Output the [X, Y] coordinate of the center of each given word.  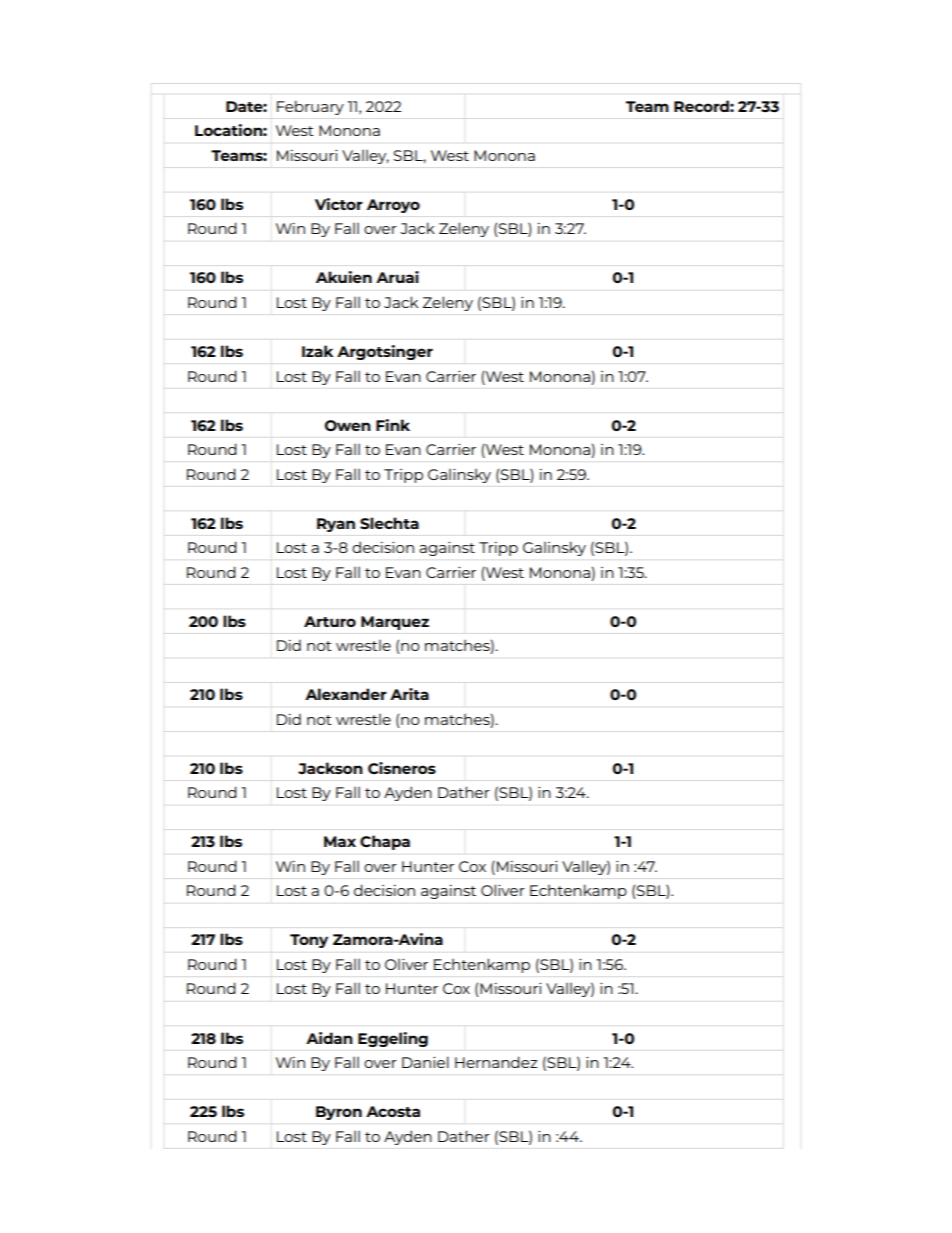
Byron [339, 1113]
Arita [409, 694]
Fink [393, 425]
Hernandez [496, 1062]
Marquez [395, 623]
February [310, 107]
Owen [348, 425]
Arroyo [393, 206]
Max [340, 841]
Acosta [393, 1111]
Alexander [346, 694]
